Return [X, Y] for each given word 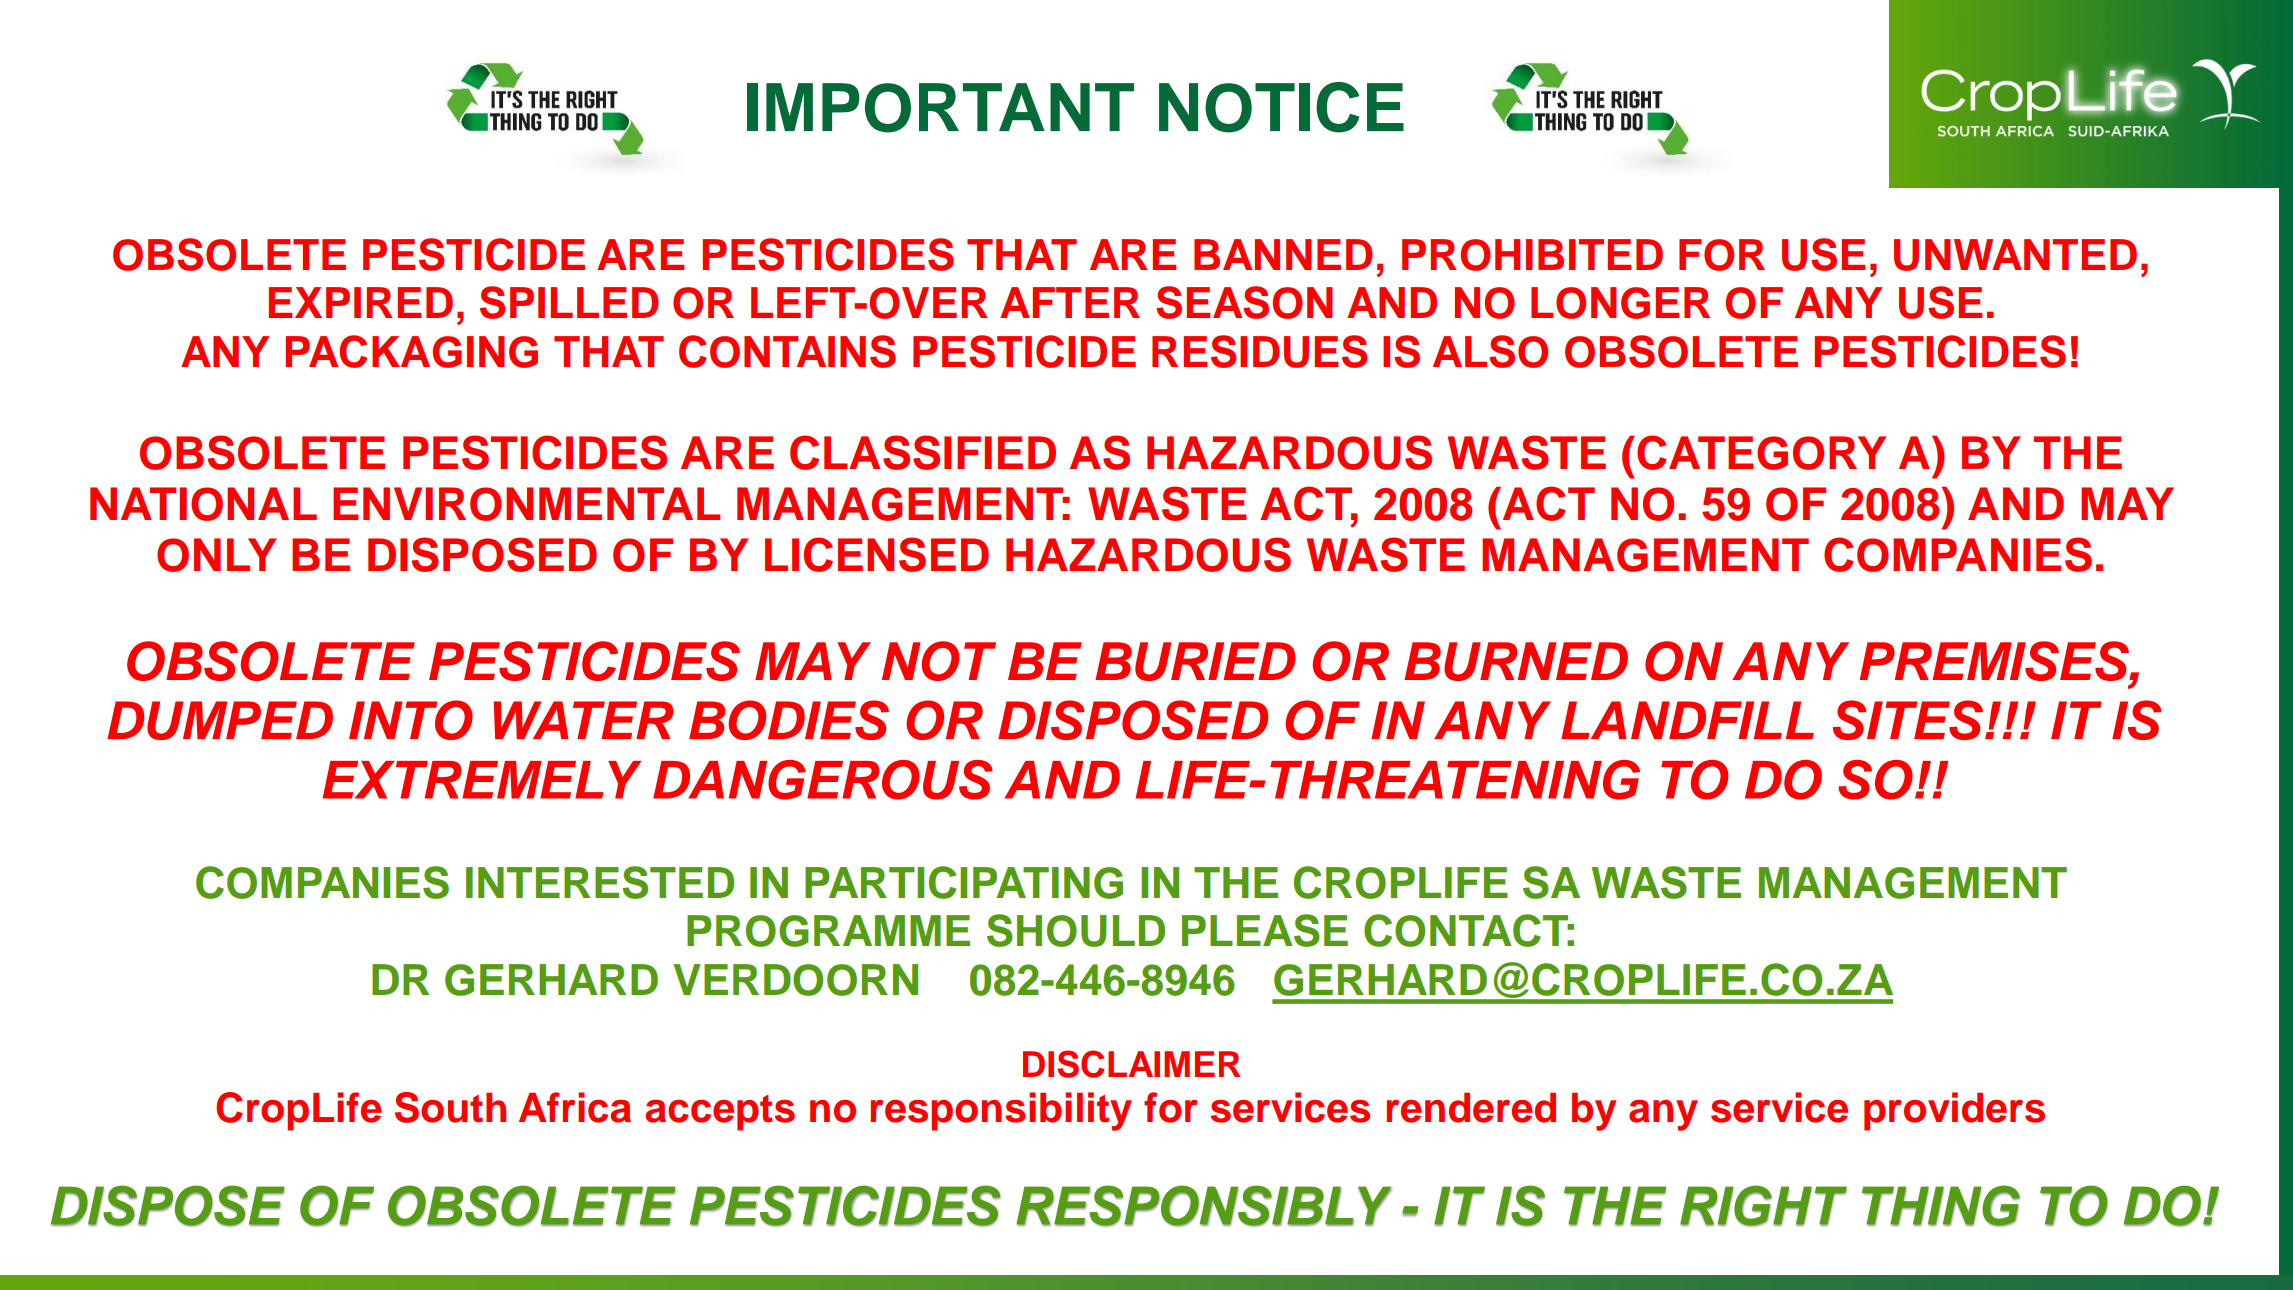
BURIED [1195, 661]
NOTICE [1281, 107]
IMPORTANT [940, 108]
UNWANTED [2015, 255]
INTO [411, 720]
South [450, 1107]
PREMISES [1995, 661]
